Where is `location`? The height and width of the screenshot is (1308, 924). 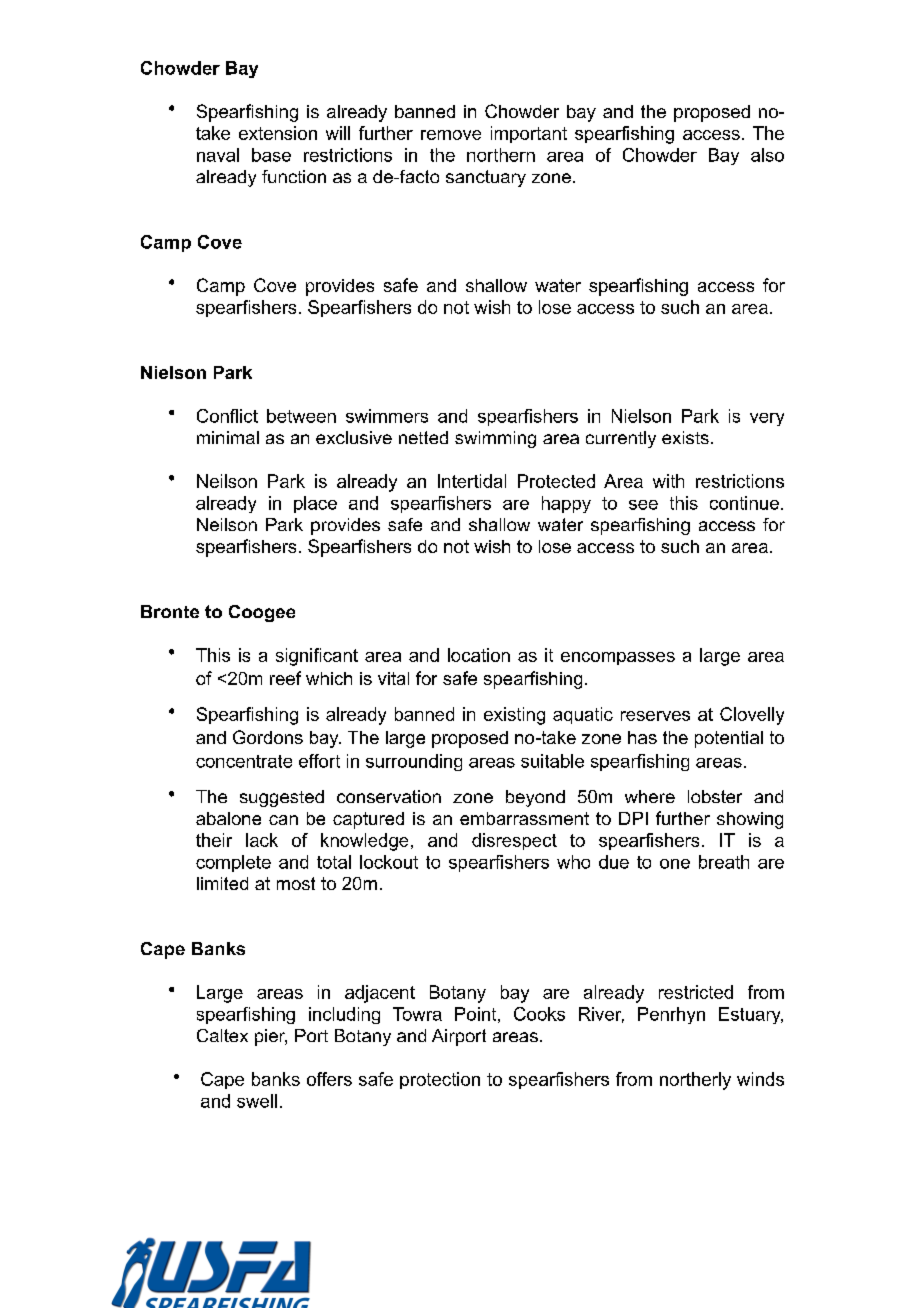 location is located at coordinates (479, 655).
